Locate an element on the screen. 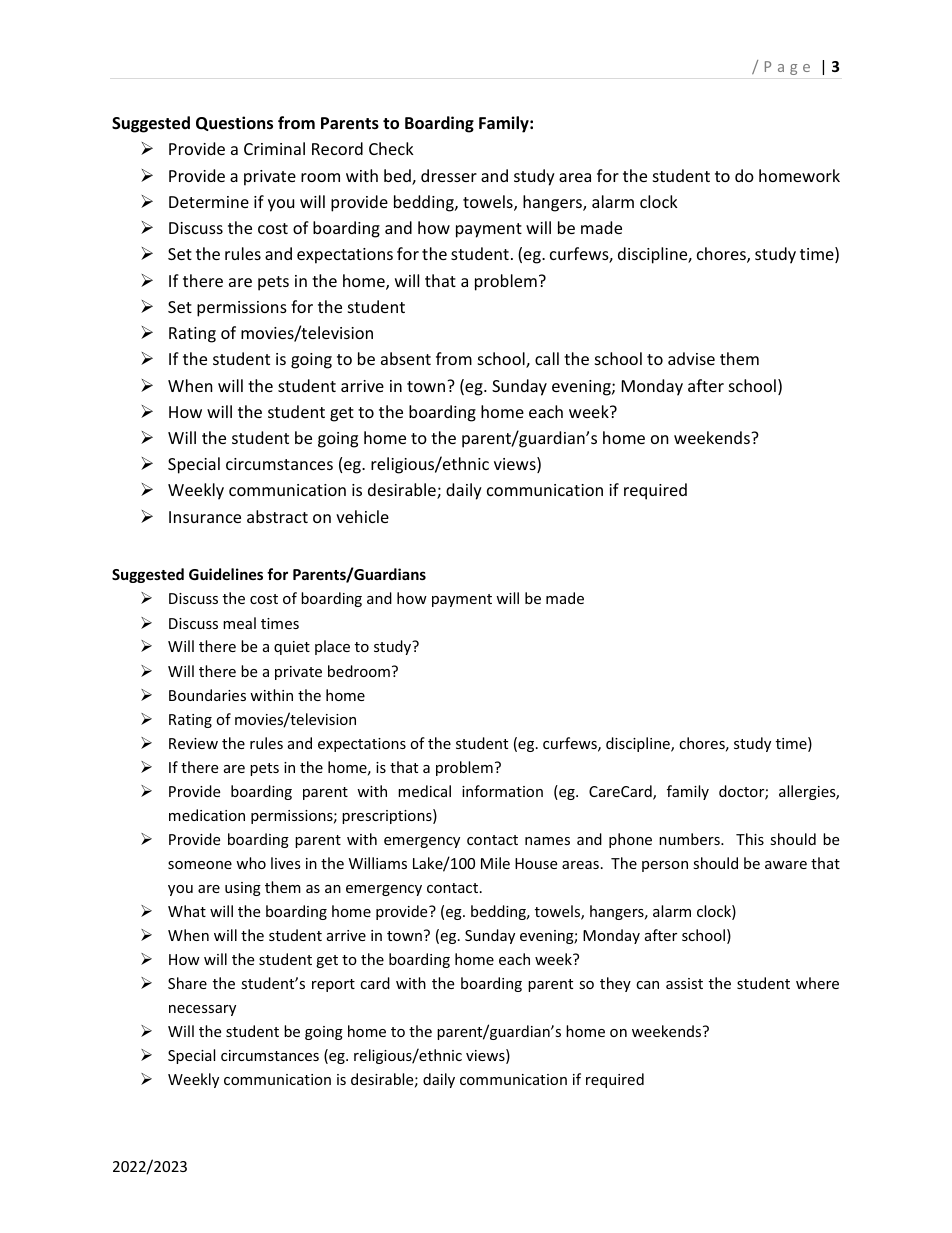 The height and width of the screenshot is (1233, 952). Guidelines is located at coordinates (226, 574).
